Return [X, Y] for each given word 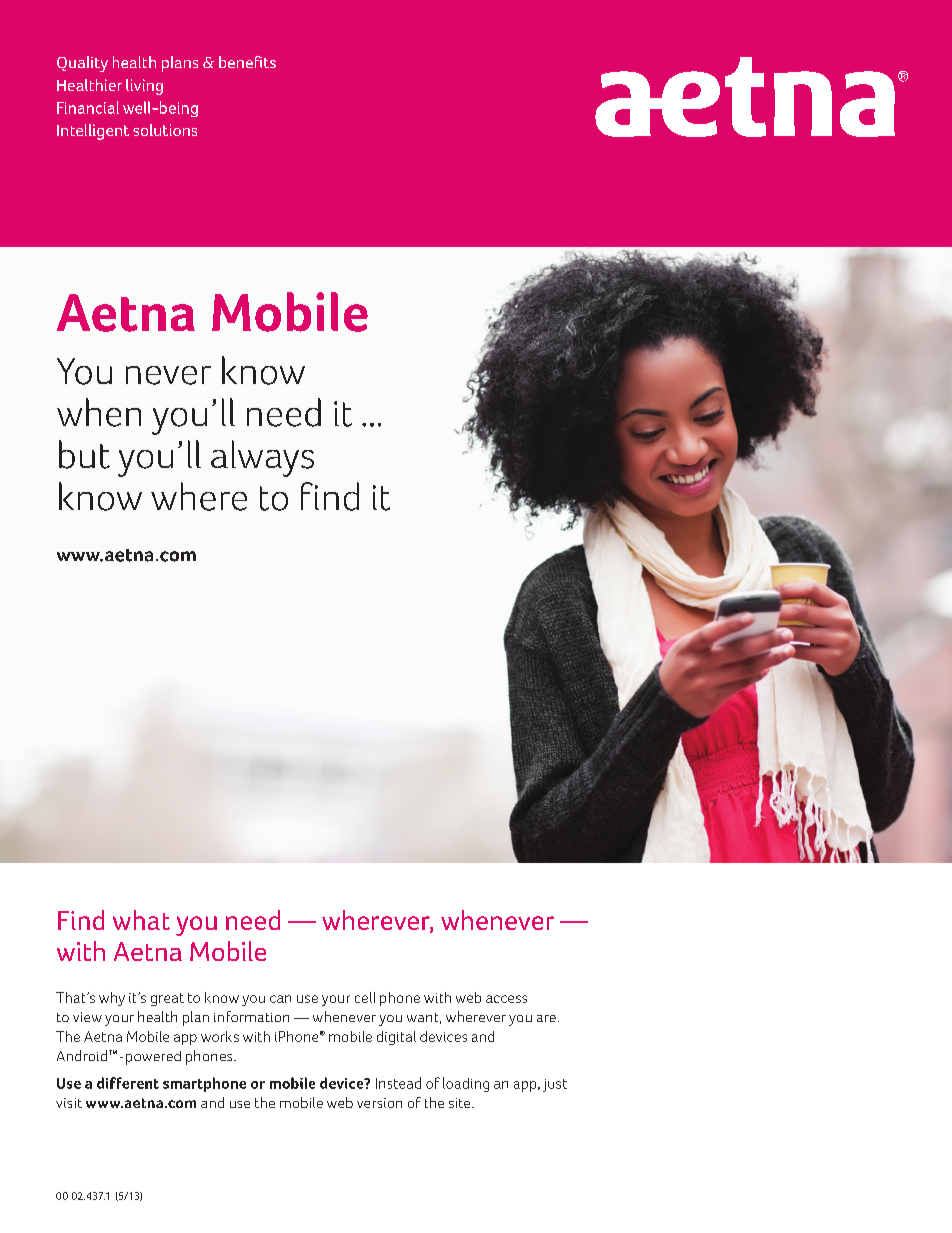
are [546, 1018]
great [167, 999]
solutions [165, 130]
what [141, 920]
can [280, 999]
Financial [88, 107]
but [84, 454]
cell [365, 997]
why [112, 999]
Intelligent [93, 132]
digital [396, 1038]
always [262, 458]
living [144, 87]
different [128, 1083]
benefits [247, 62]
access [506, 999]
